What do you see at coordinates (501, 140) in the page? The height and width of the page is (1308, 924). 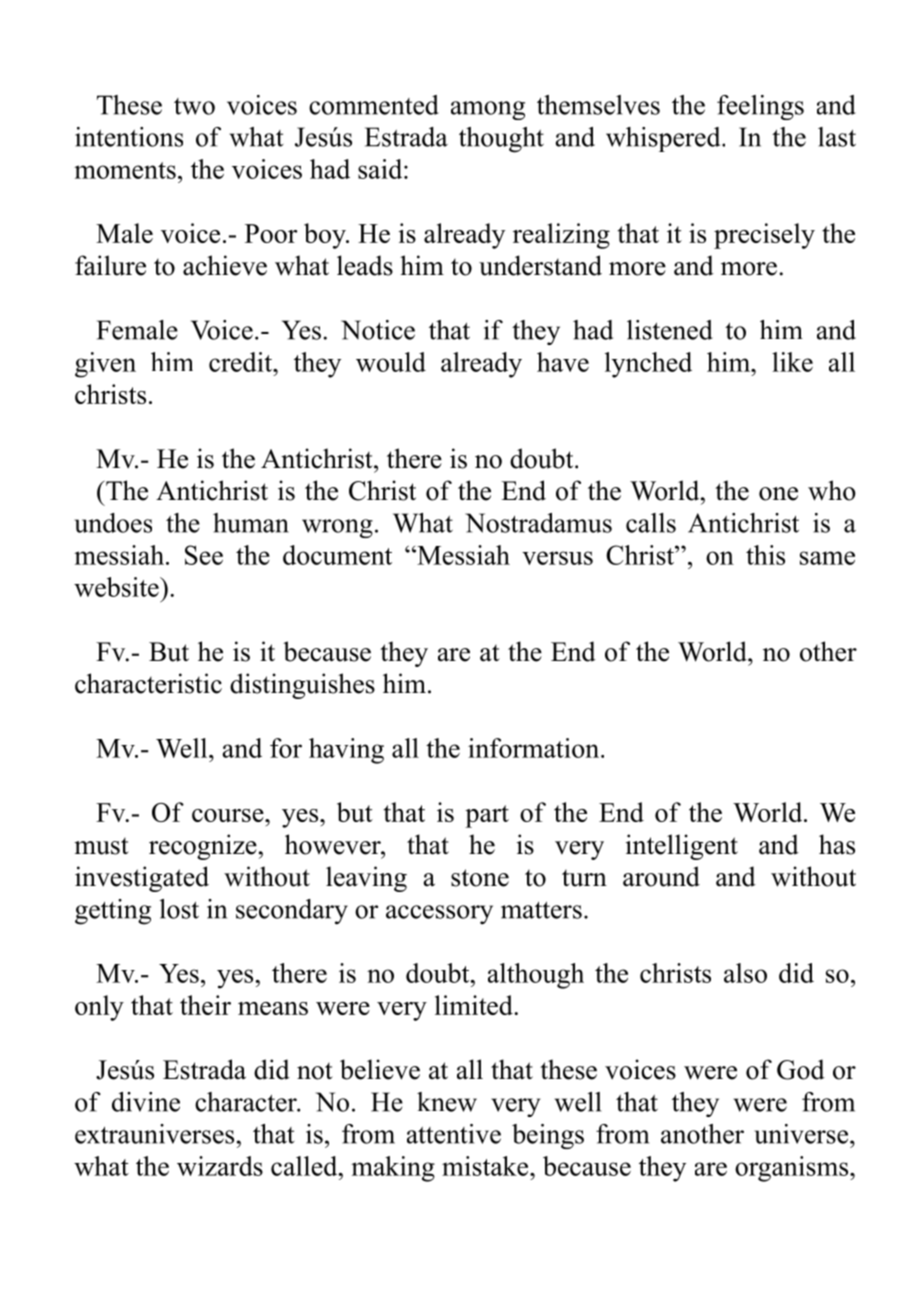 I see `thought` at bounding box center [501, 140].
